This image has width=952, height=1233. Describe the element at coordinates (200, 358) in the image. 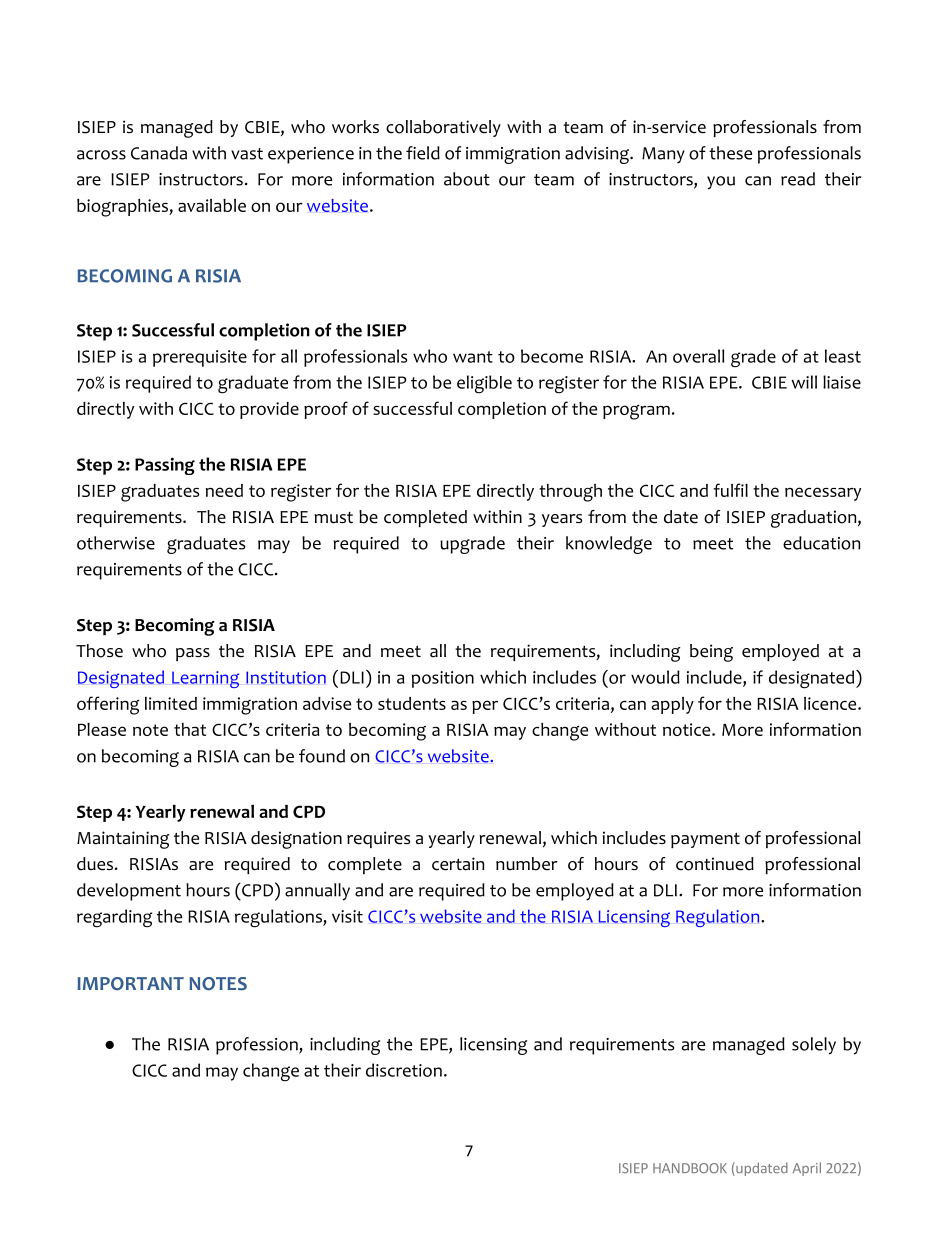

I see `prerequisite` at that location.
